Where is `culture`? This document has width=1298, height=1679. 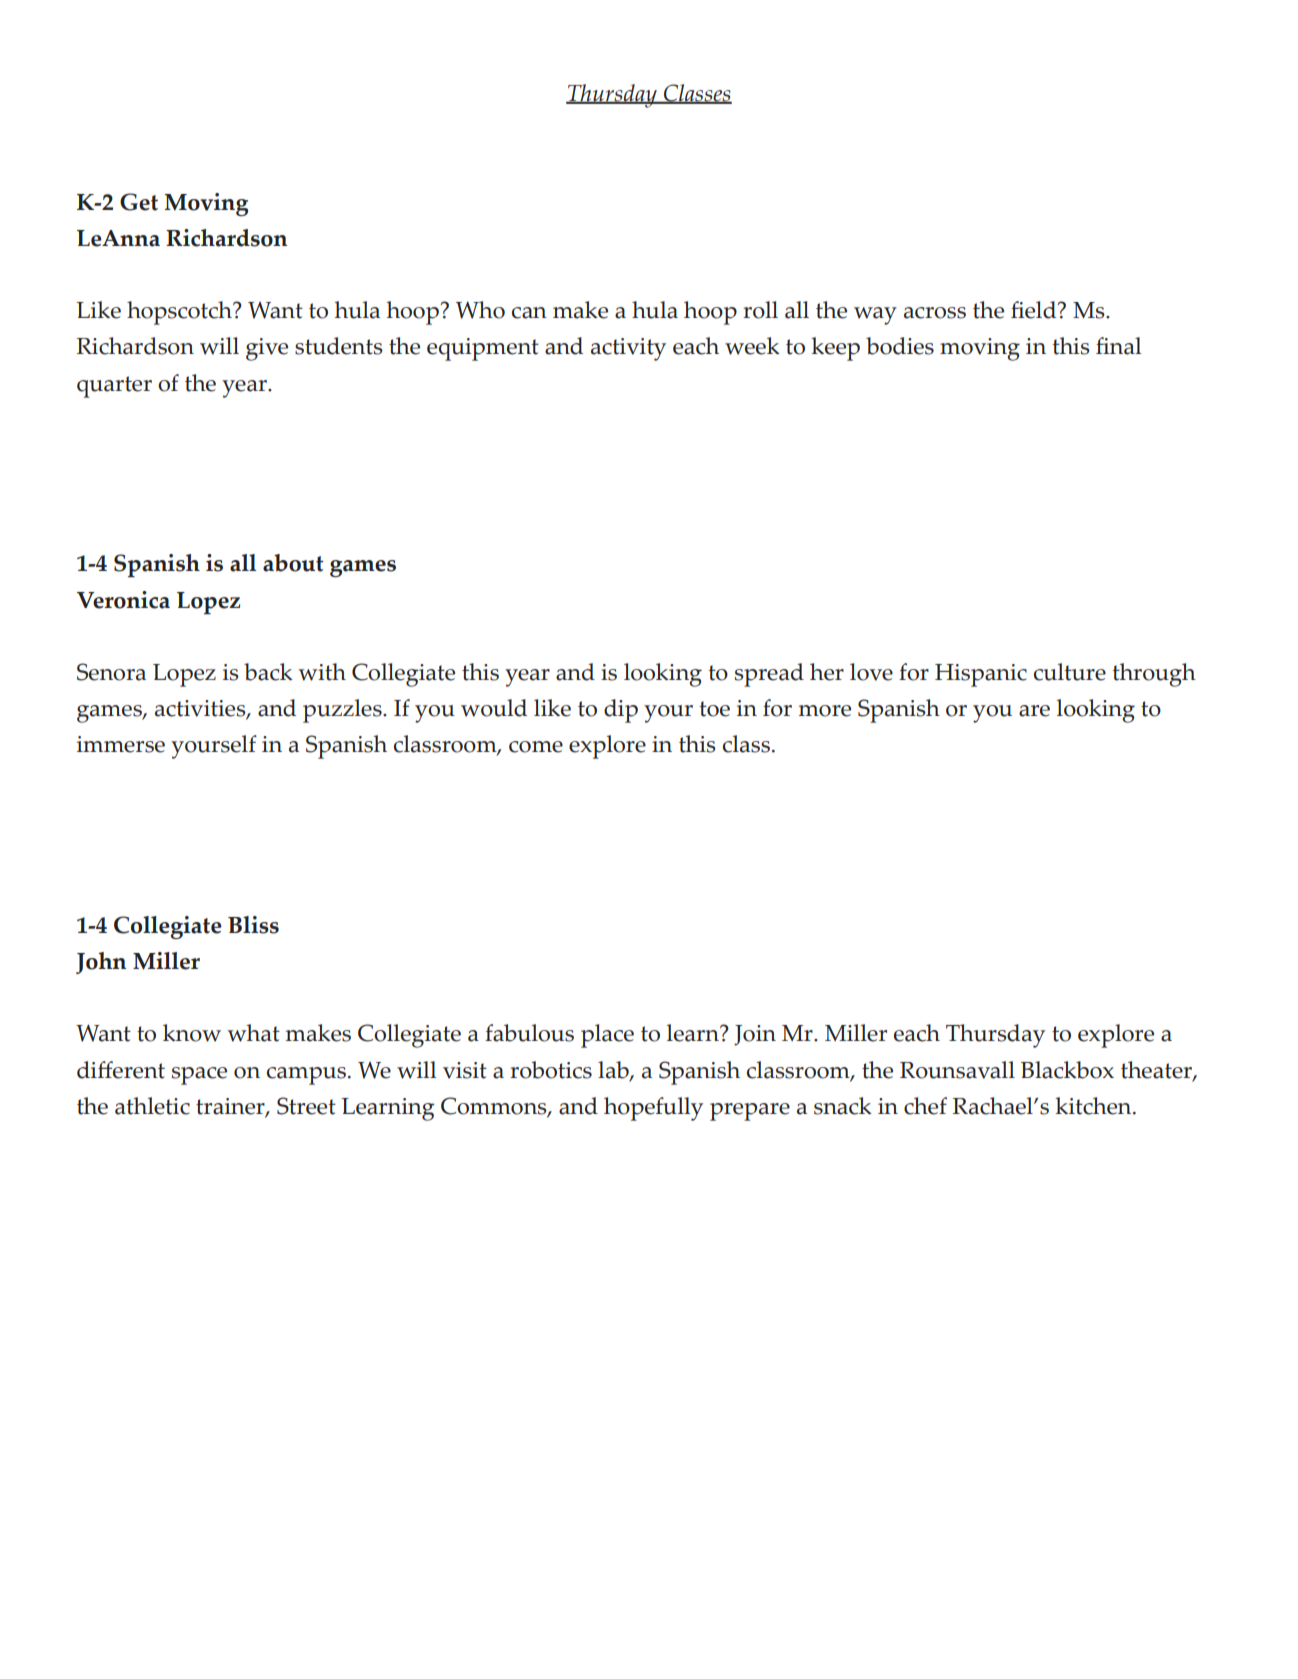 culture is located at coordinates (1070, 672).
